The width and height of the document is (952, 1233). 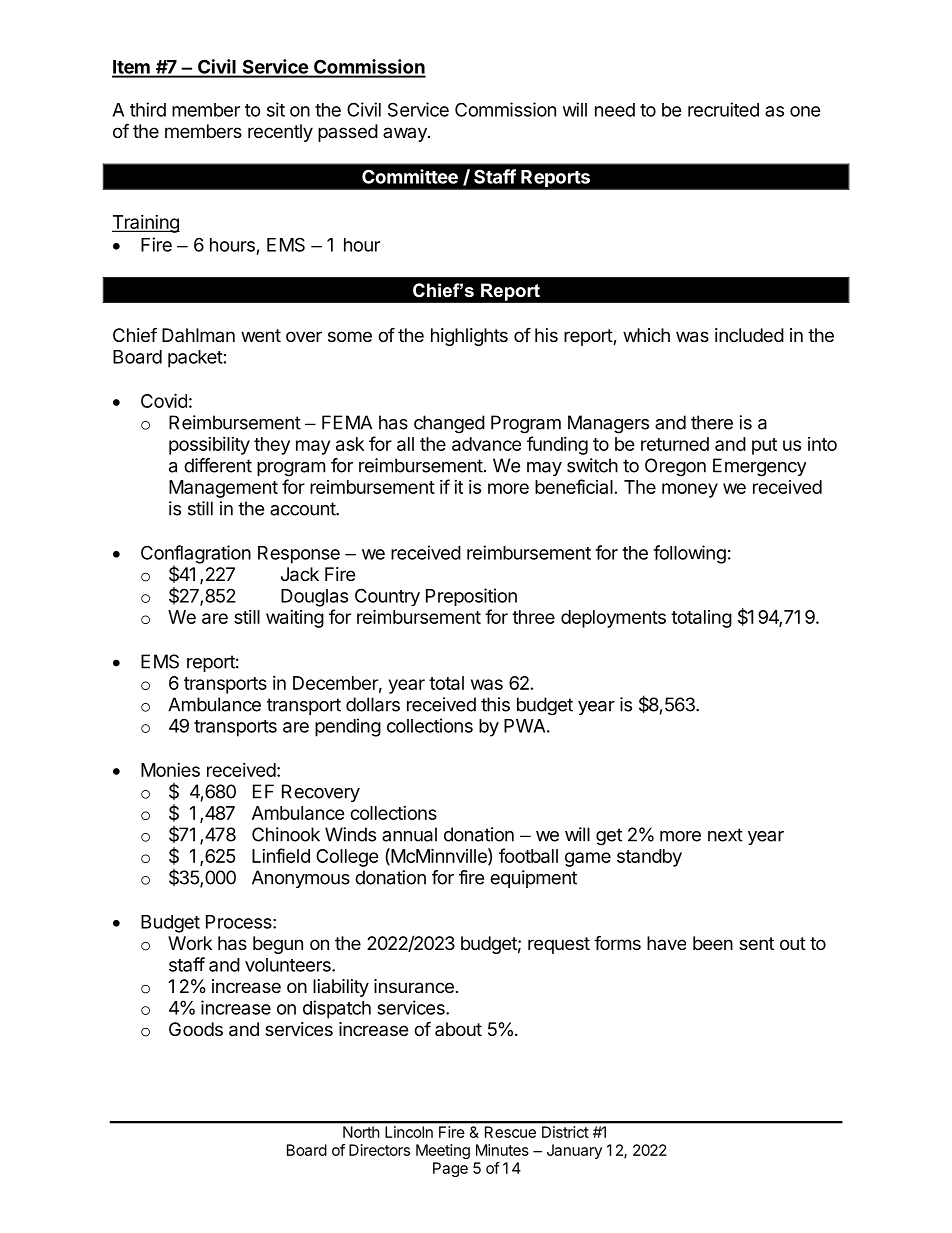 What do you see at coordinates (559, 945) in the document?
I see `request` at bounding box center [559, 945].
